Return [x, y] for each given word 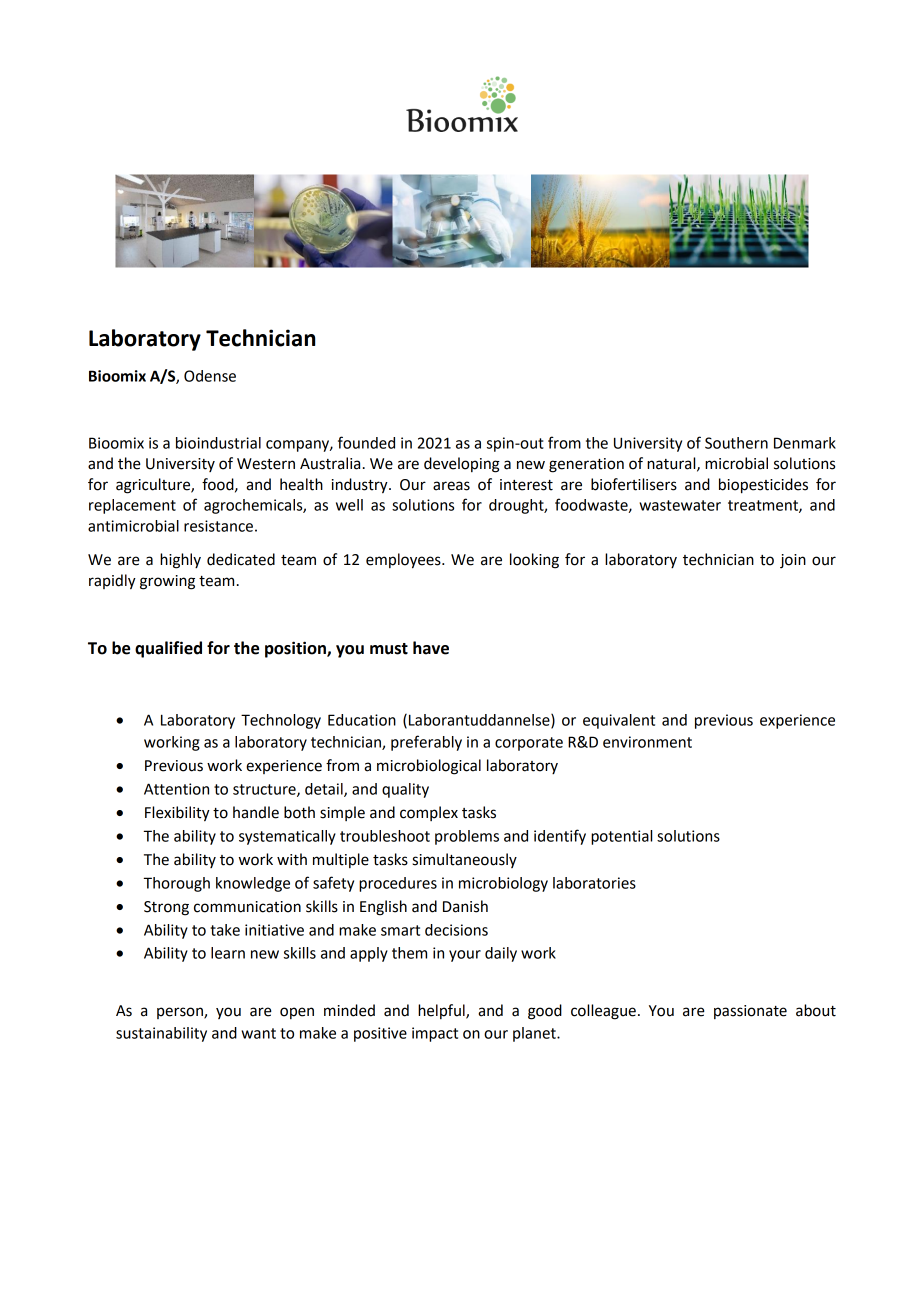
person [181, 1013]
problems [467, 837]
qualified [168, 649]
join [793, 561]
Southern [736, 443]
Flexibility [177, 814]
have [431, 648]
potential [621, 837]
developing [462, 465]
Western [266, 464]
